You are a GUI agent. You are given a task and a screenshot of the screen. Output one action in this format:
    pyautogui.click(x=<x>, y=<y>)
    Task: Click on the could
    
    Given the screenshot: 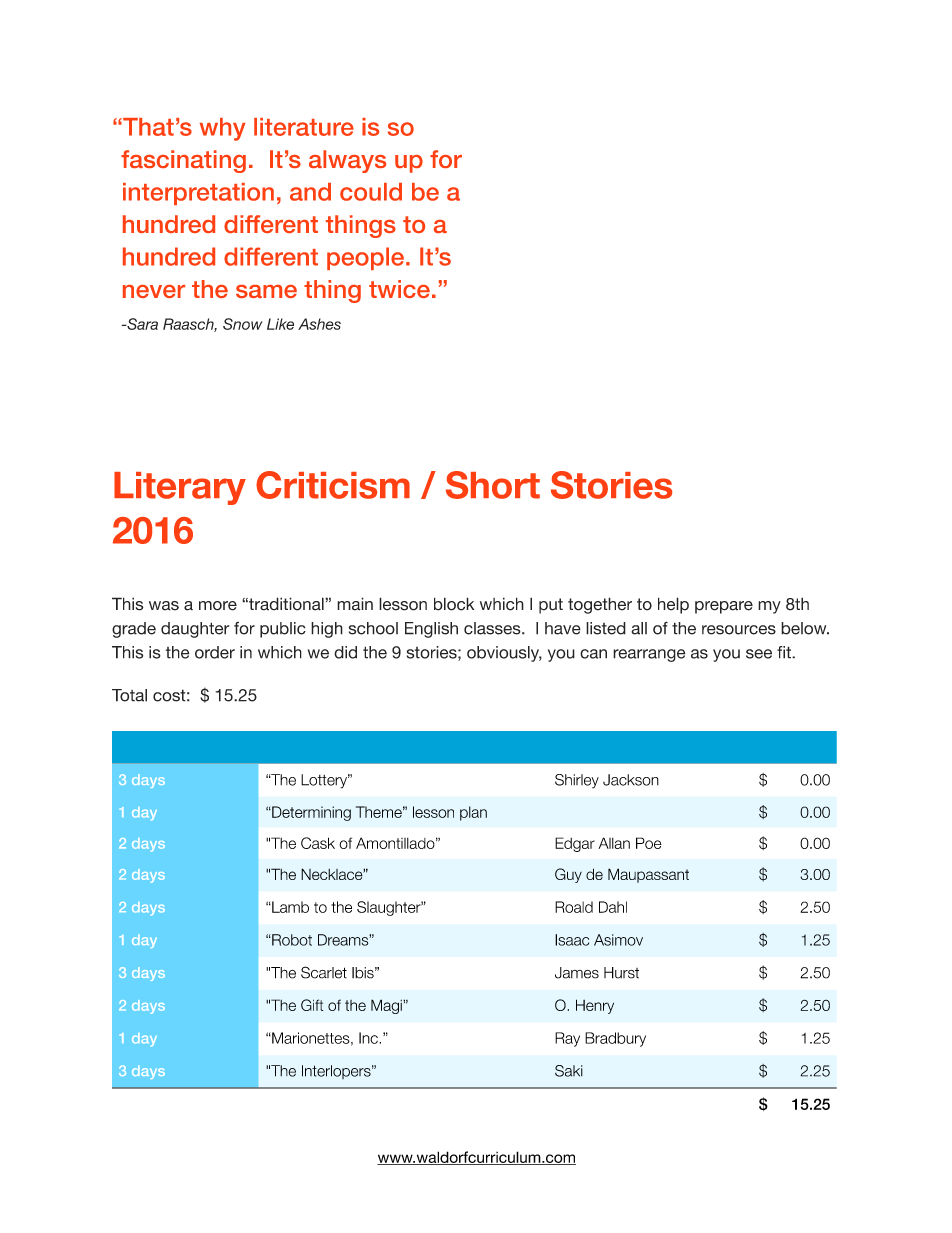 What is the action you would take?
    pyautogui.click(x=371, y=192)
